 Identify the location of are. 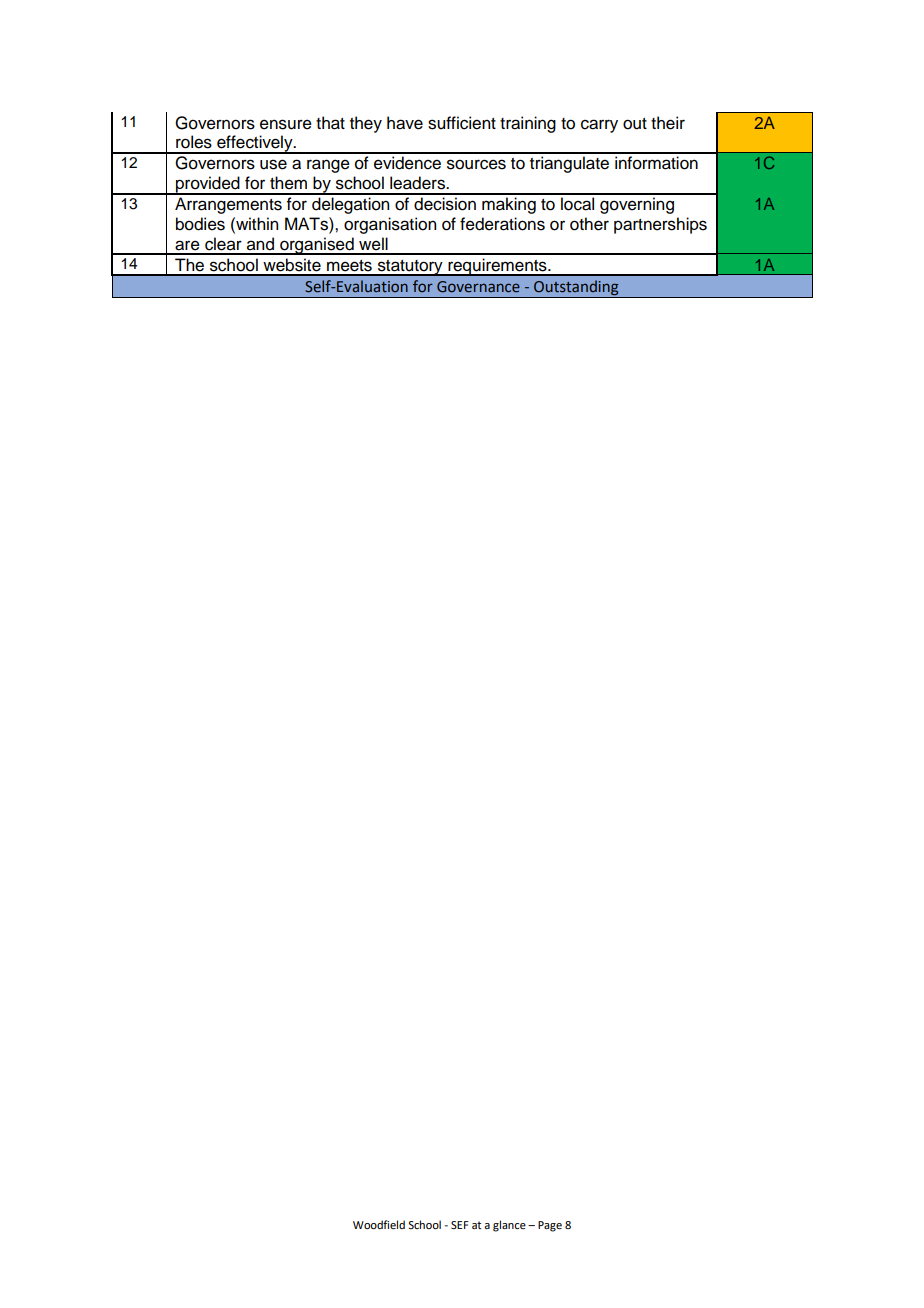
(187, 245).
